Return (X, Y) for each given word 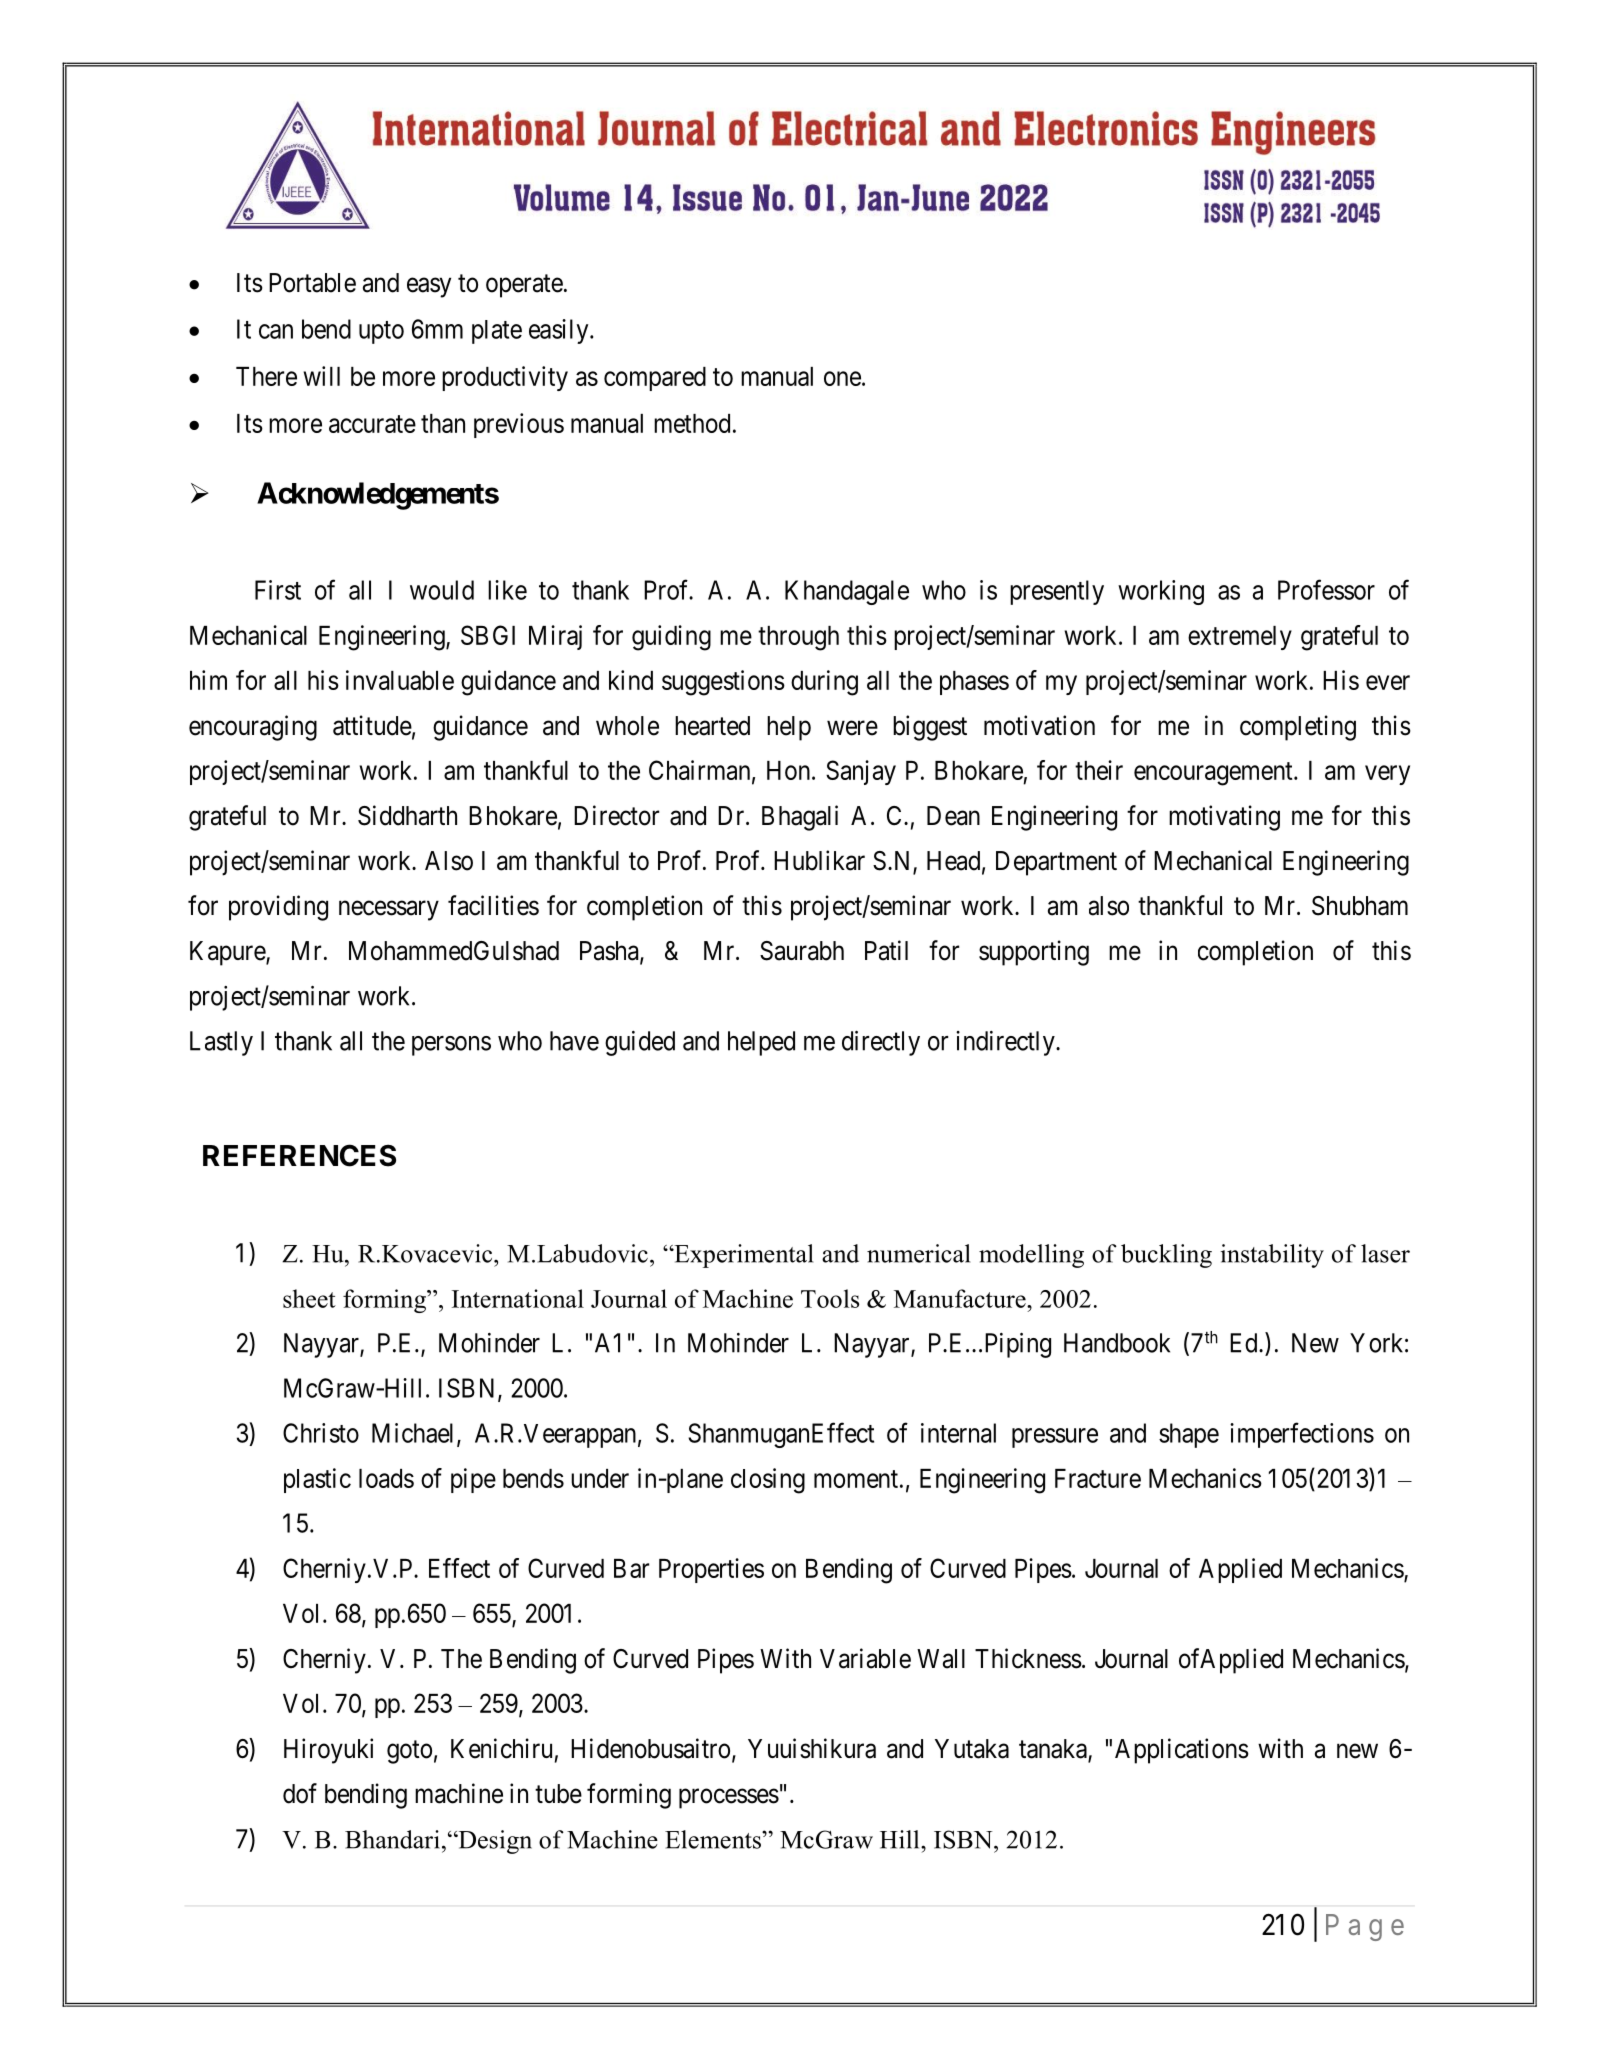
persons (451, 1046)
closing (768, 1481)
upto (381, 332)
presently (1057, 592)
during (824, 683)
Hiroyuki (328, 1751)
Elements (714, 1839)
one (842, 378)
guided (640, 1043)
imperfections (1302, 1435)
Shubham (1360, 906)
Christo (321, 1433)
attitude (372, 725)
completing (1298, 728)
